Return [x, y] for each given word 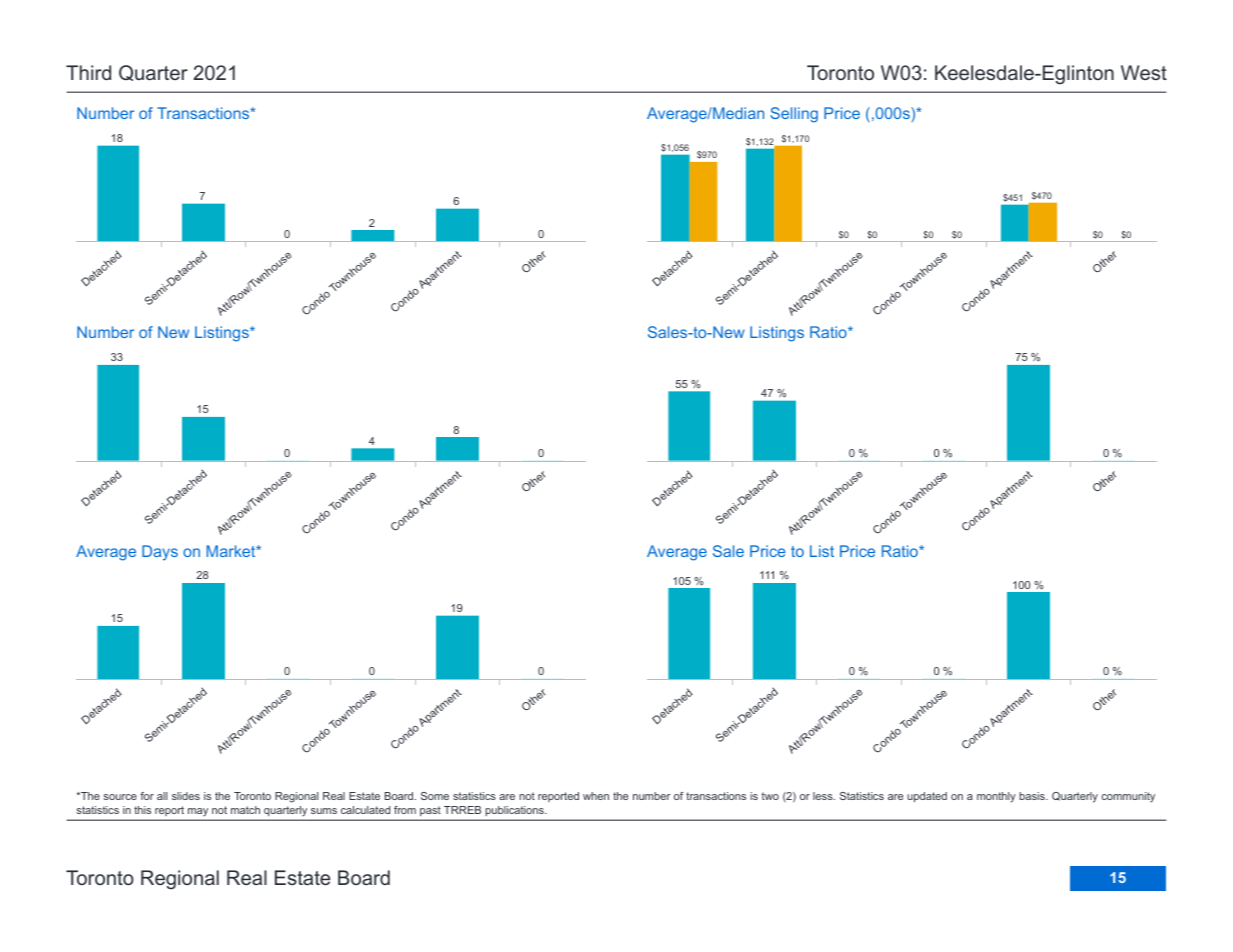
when [596, 796]
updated [927, 797]
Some [435, 796]
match [245, 810]
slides [186, 796]
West [1144, 72]
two [770, 796]
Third [88, 72]
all [162, 796]
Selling [794, 115]
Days [160, 553]
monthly [996, 797]
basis [1033, 796]
